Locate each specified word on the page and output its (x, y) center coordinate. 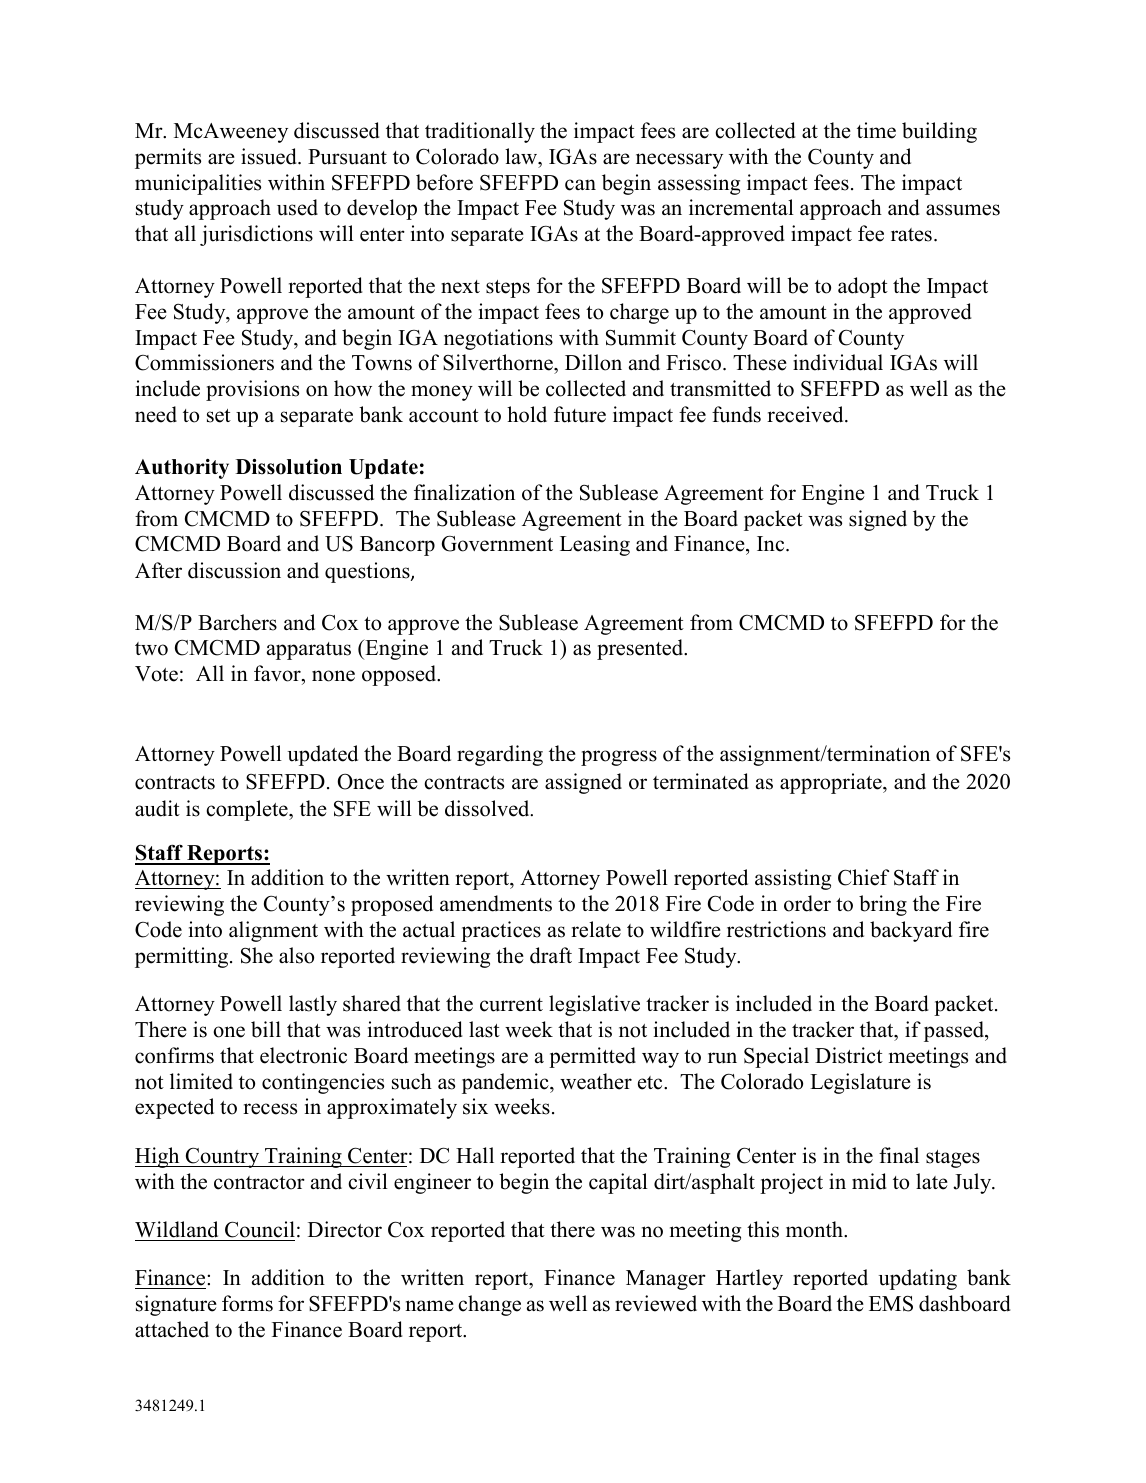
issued (270, 156)
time (876, 130)
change (489, 1305)
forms (247, 1303)
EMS (891, 1303)
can (580, 185)
